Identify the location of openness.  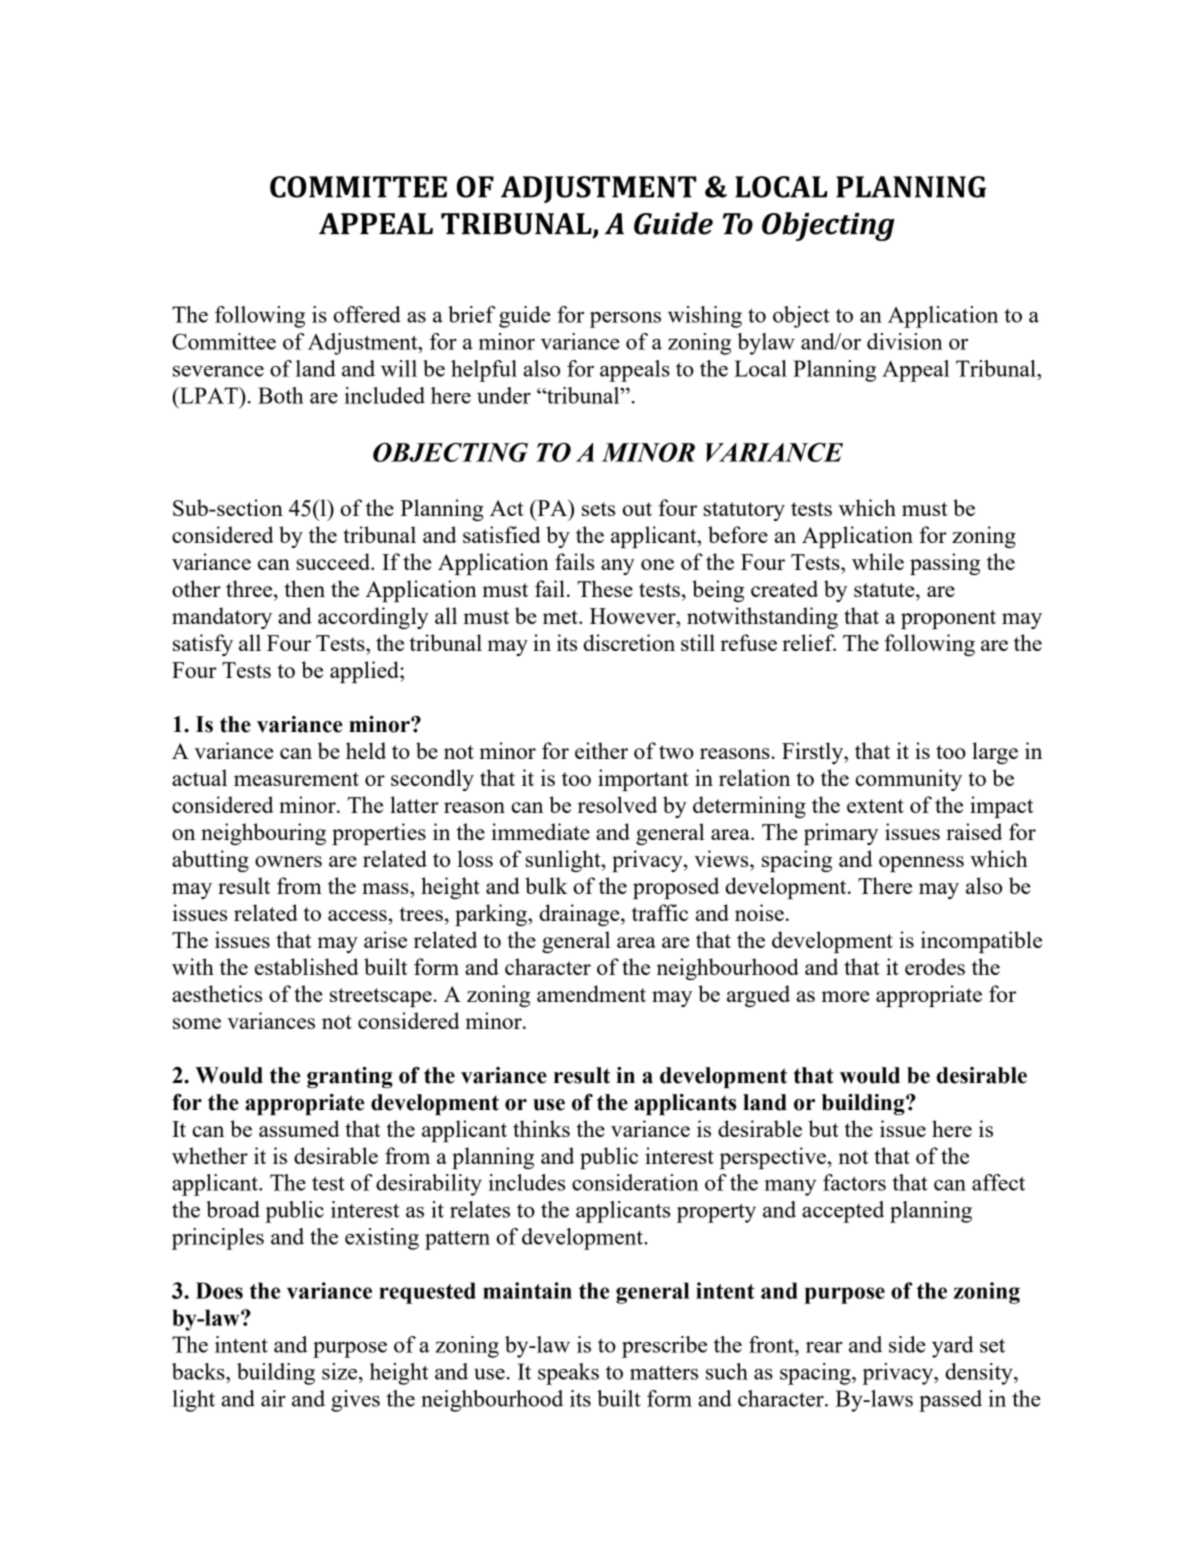
(921, 864).
